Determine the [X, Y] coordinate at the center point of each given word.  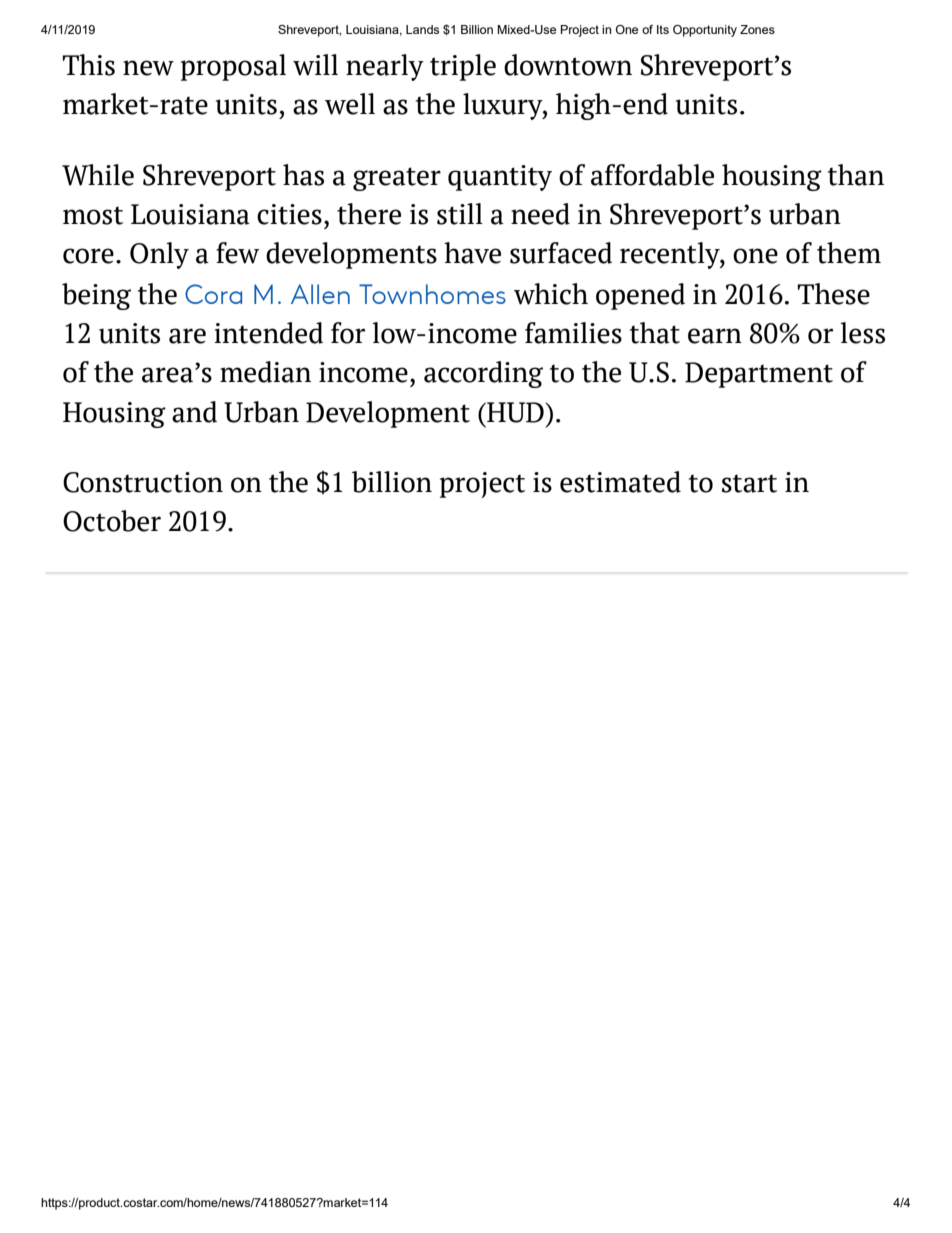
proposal [233, 67]
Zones [757, 29]
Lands [422, 29]
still [460, 214]
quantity [500, 178]
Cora [213, 294]
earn [715, 336]
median [265, 372]
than [856, 175]
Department [759, 375]
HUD [515, 412]
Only [159, 255]
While [98, 175]
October [112, 521]
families [573, 333]
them [849, 253]
